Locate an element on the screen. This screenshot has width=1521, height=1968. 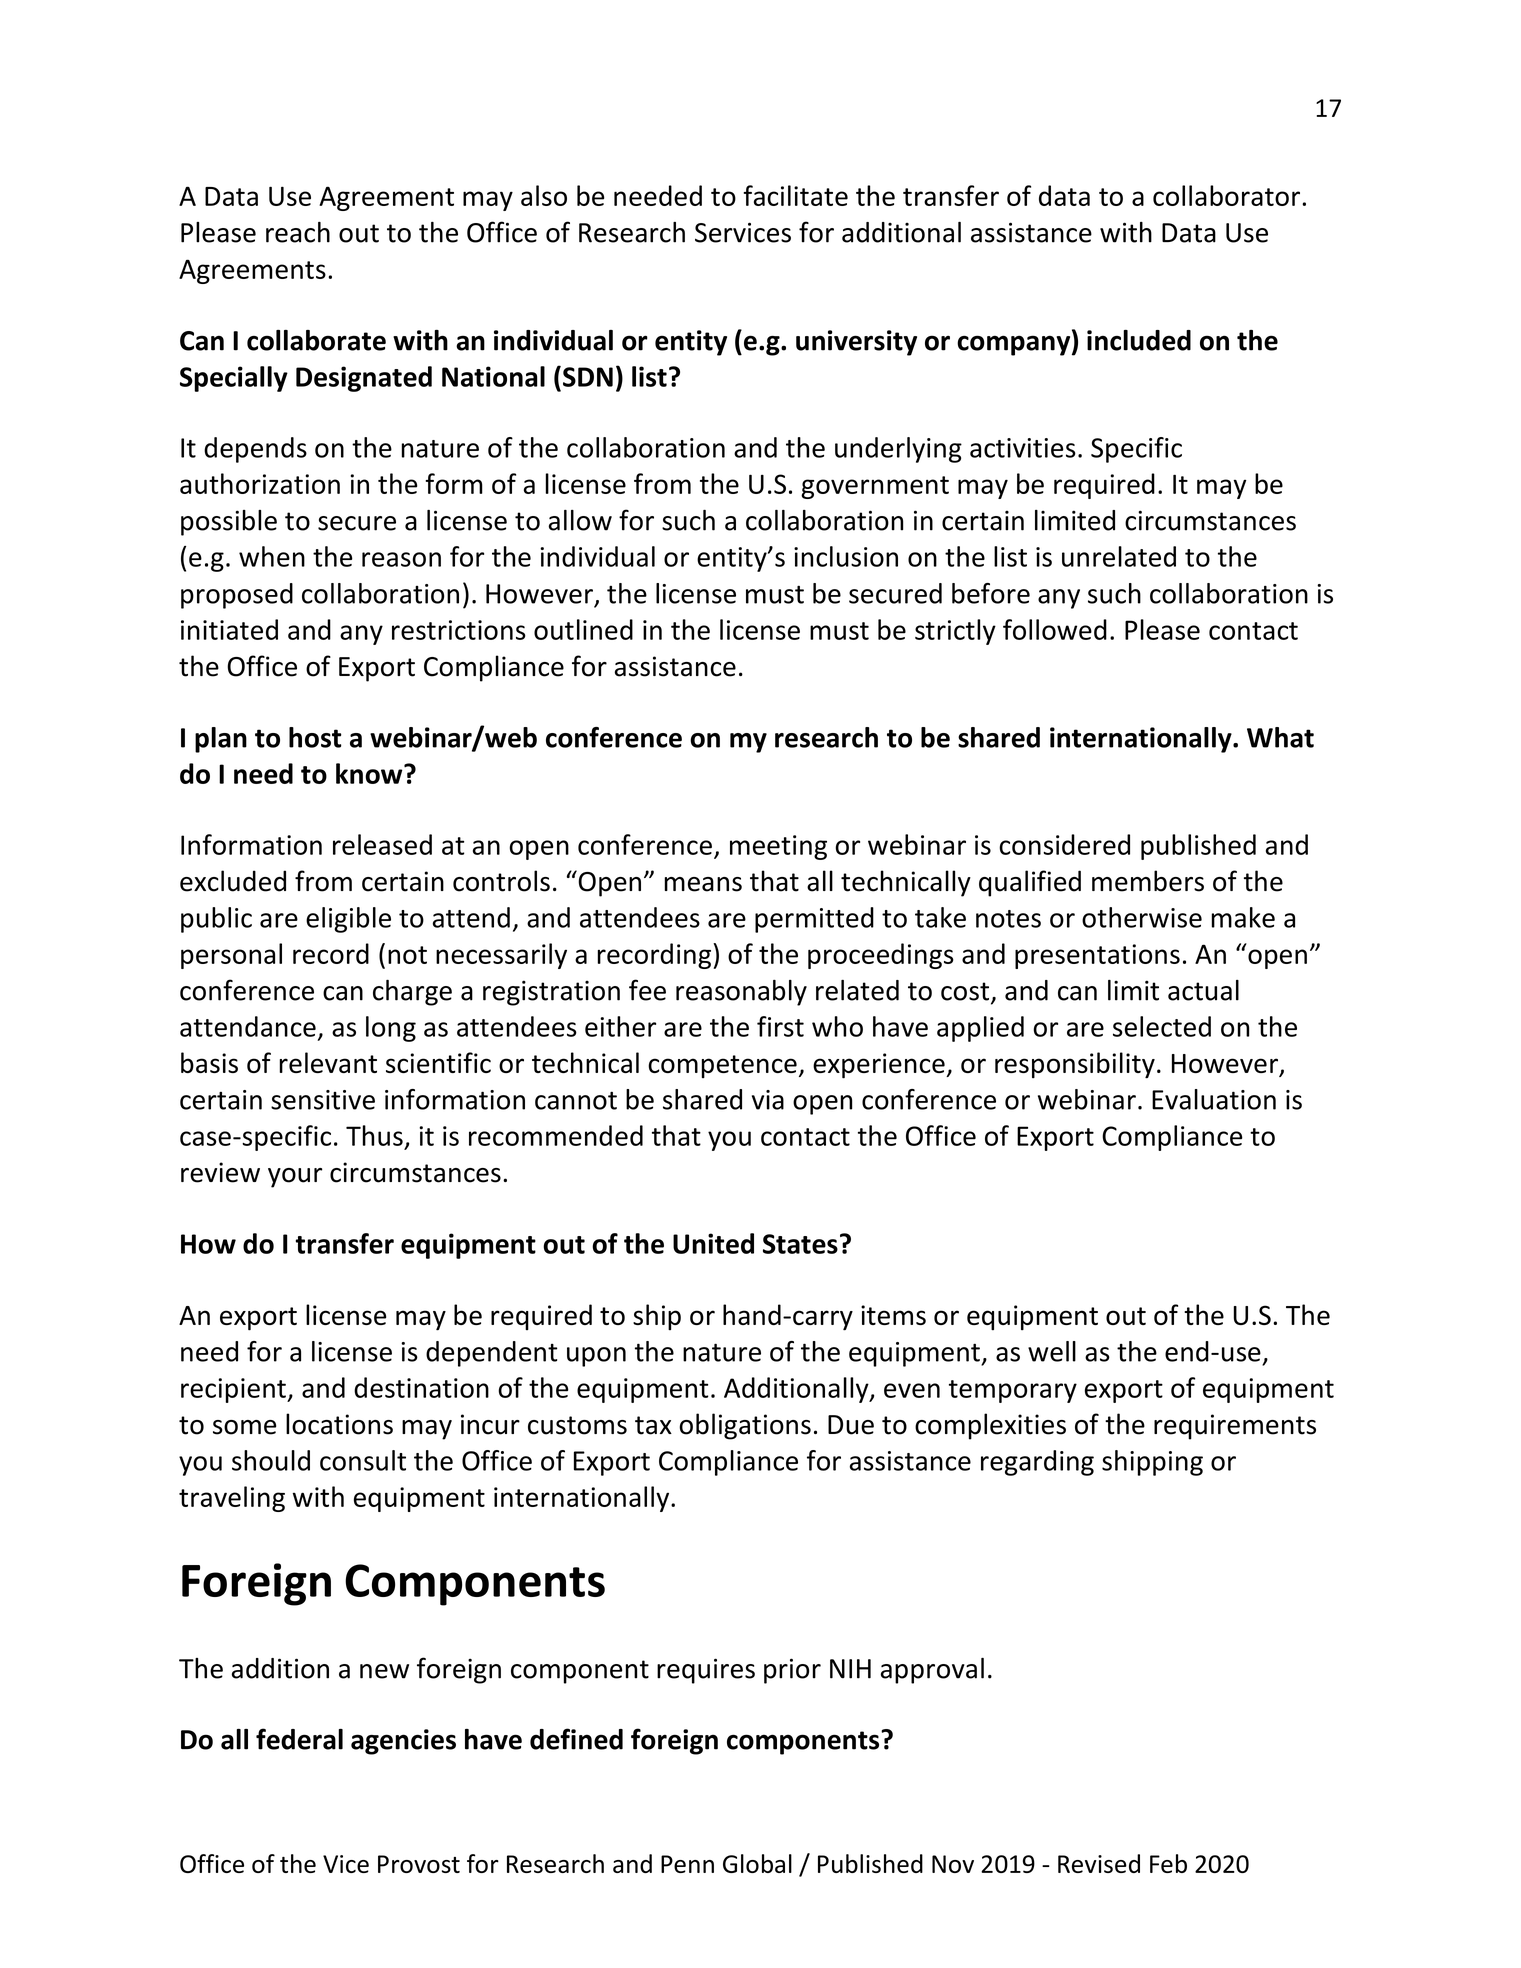
Evaluation is located at coordinates (1214, 1099).
